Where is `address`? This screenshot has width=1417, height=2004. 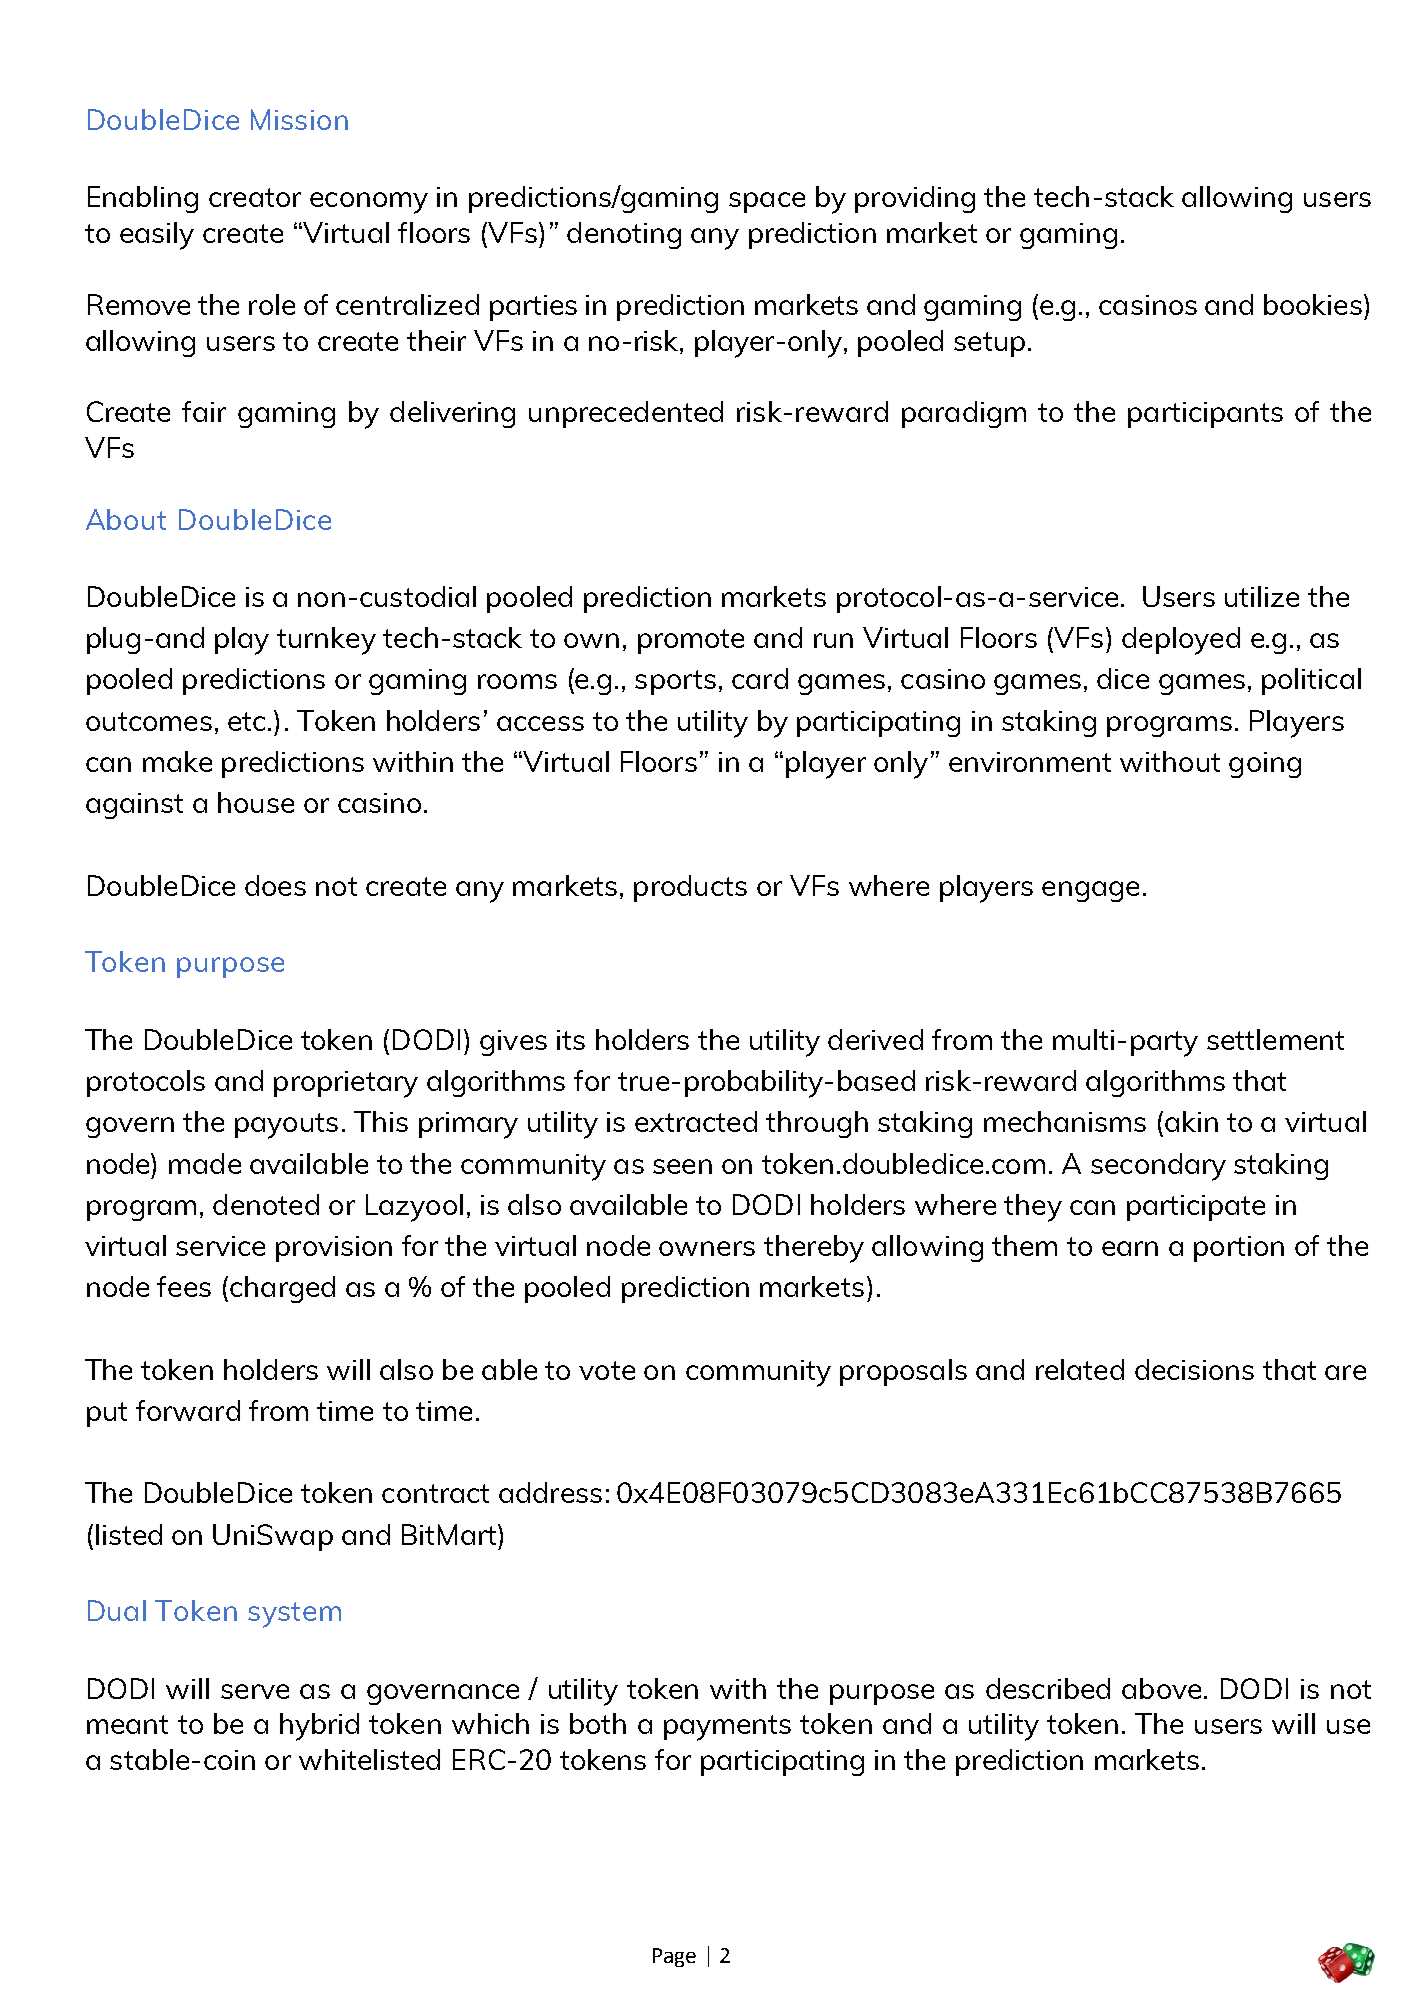
address is located at coordinates (550, 1492).
